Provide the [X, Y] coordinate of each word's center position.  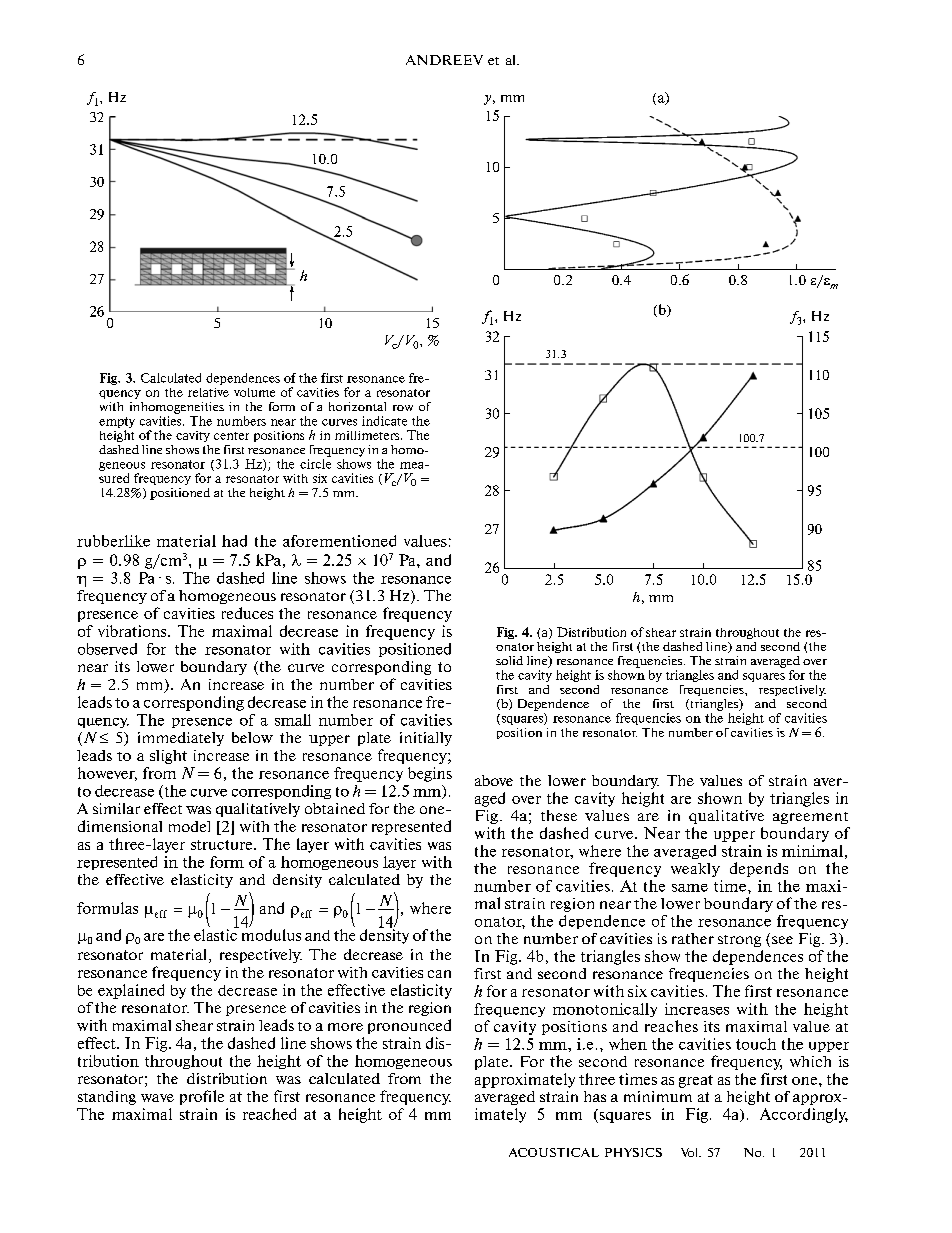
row [403, 408]
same [690, 888]
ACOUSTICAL [554, 1152]
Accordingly [804, 1115]
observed [107, 649]
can [439, 974]
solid [509, 660]
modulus [271, 934]
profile [202, 1097]
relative [208, 392]
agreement [810, 818]
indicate [384, 421]
